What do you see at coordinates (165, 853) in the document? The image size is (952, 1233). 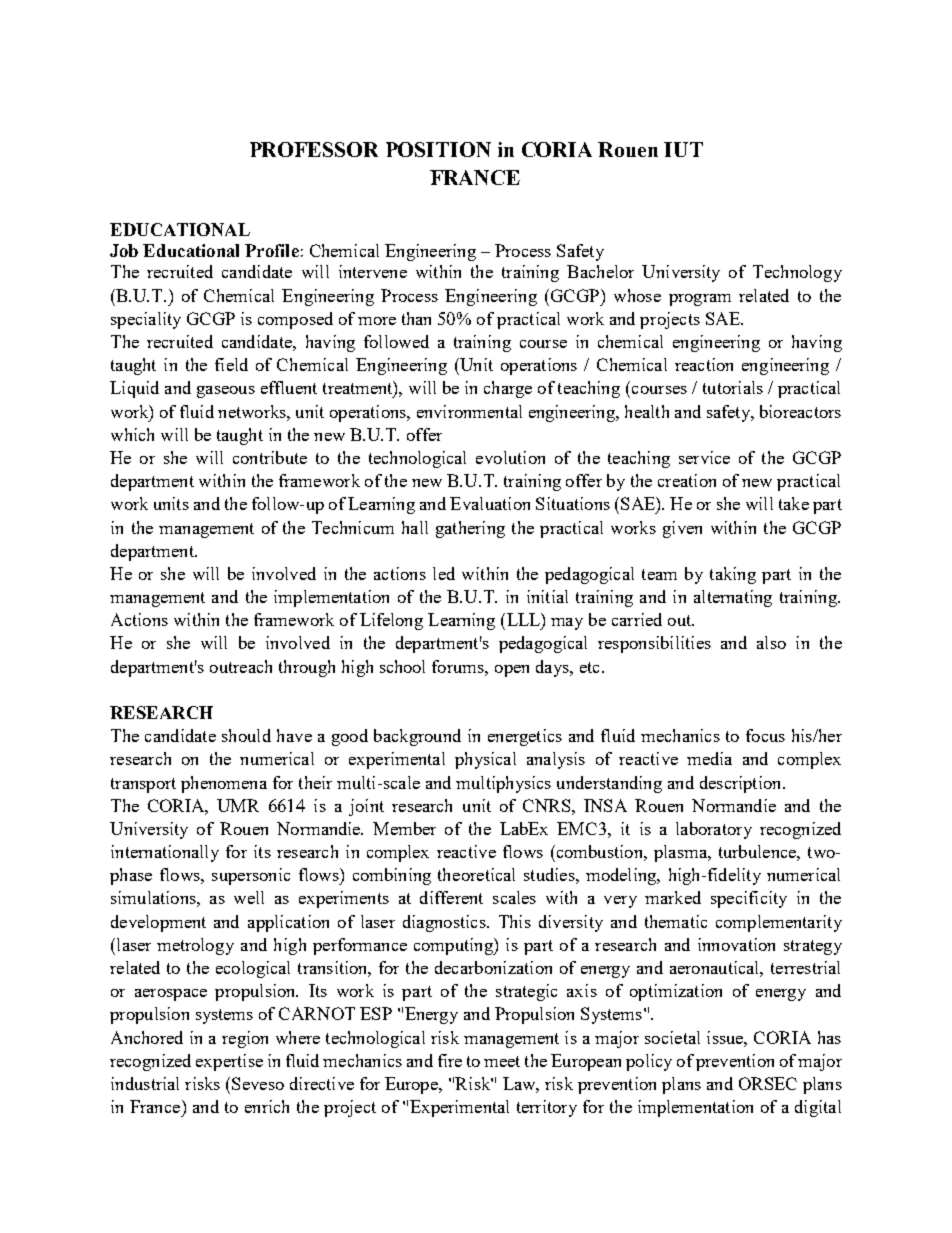 I see `internationally` at bounding box center [165, 853].
